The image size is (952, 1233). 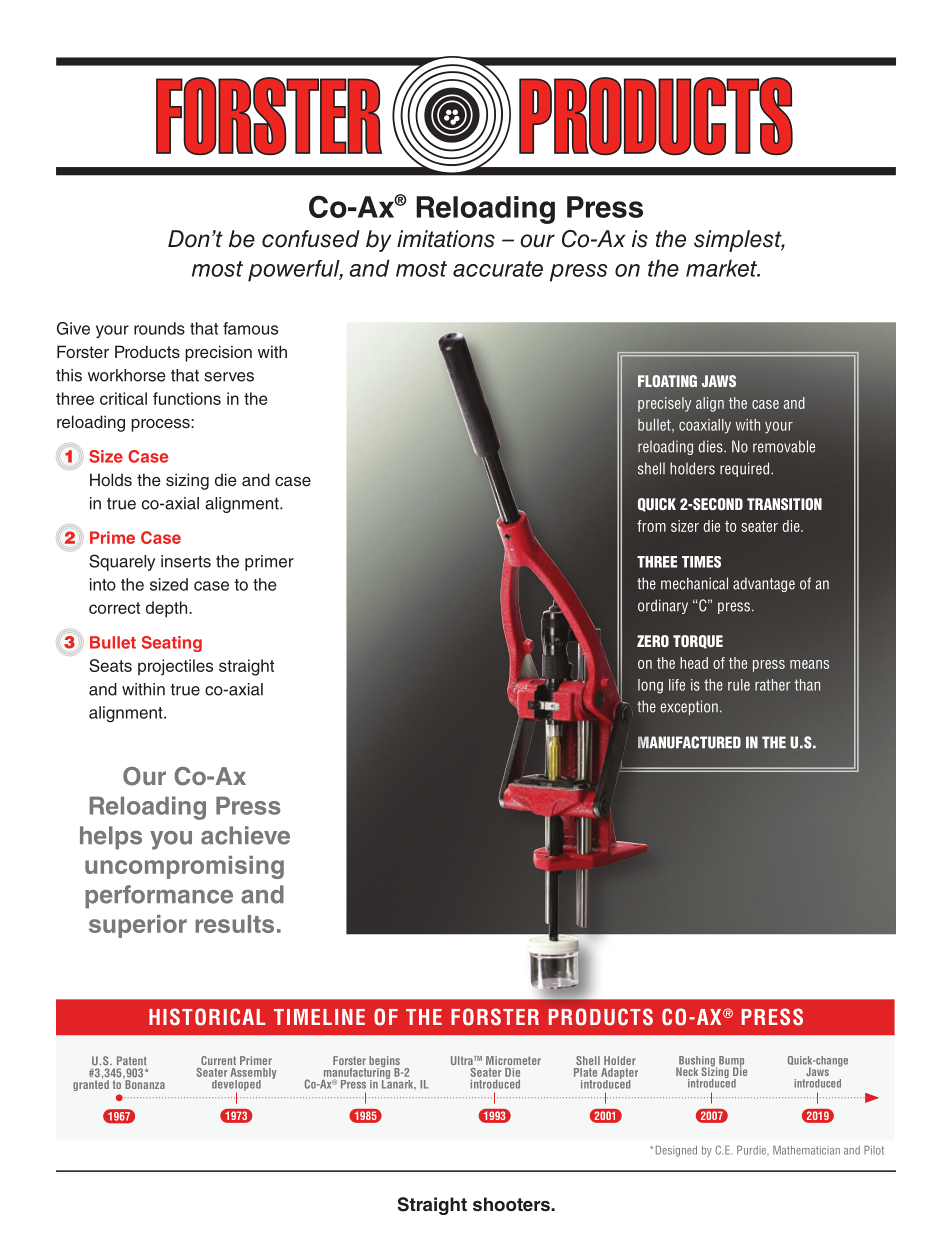 I want to click on accurate, so click(x=498, y=269).
